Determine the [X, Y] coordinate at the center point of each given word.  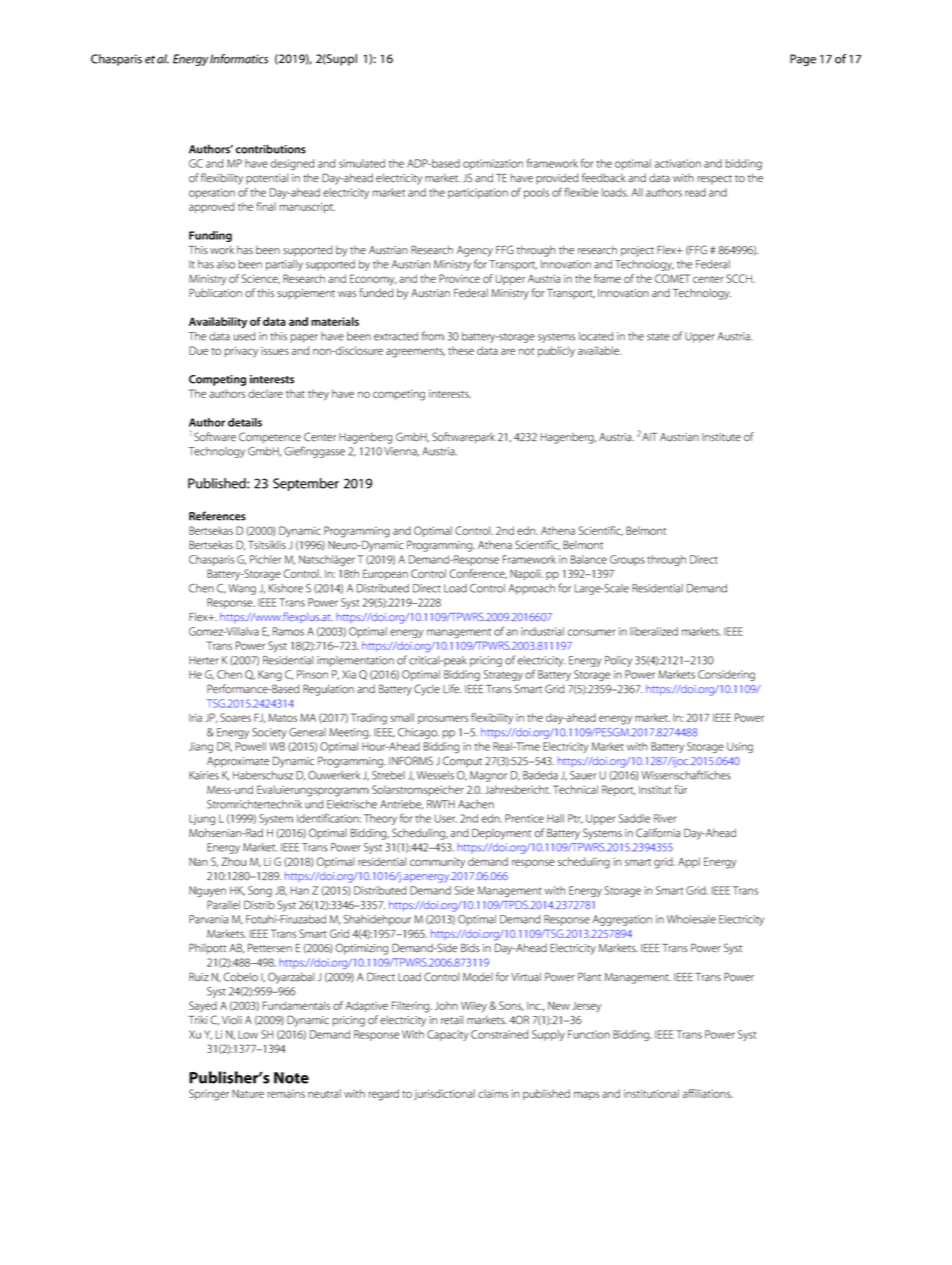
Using [740, 747]
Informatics [239, 59]
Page [803, 60]
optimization [493, 164]
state [658, 337]
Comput [462, 761]
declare [265, 393]
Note [291, 1078]
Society [269, 733]
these [461, 350]
